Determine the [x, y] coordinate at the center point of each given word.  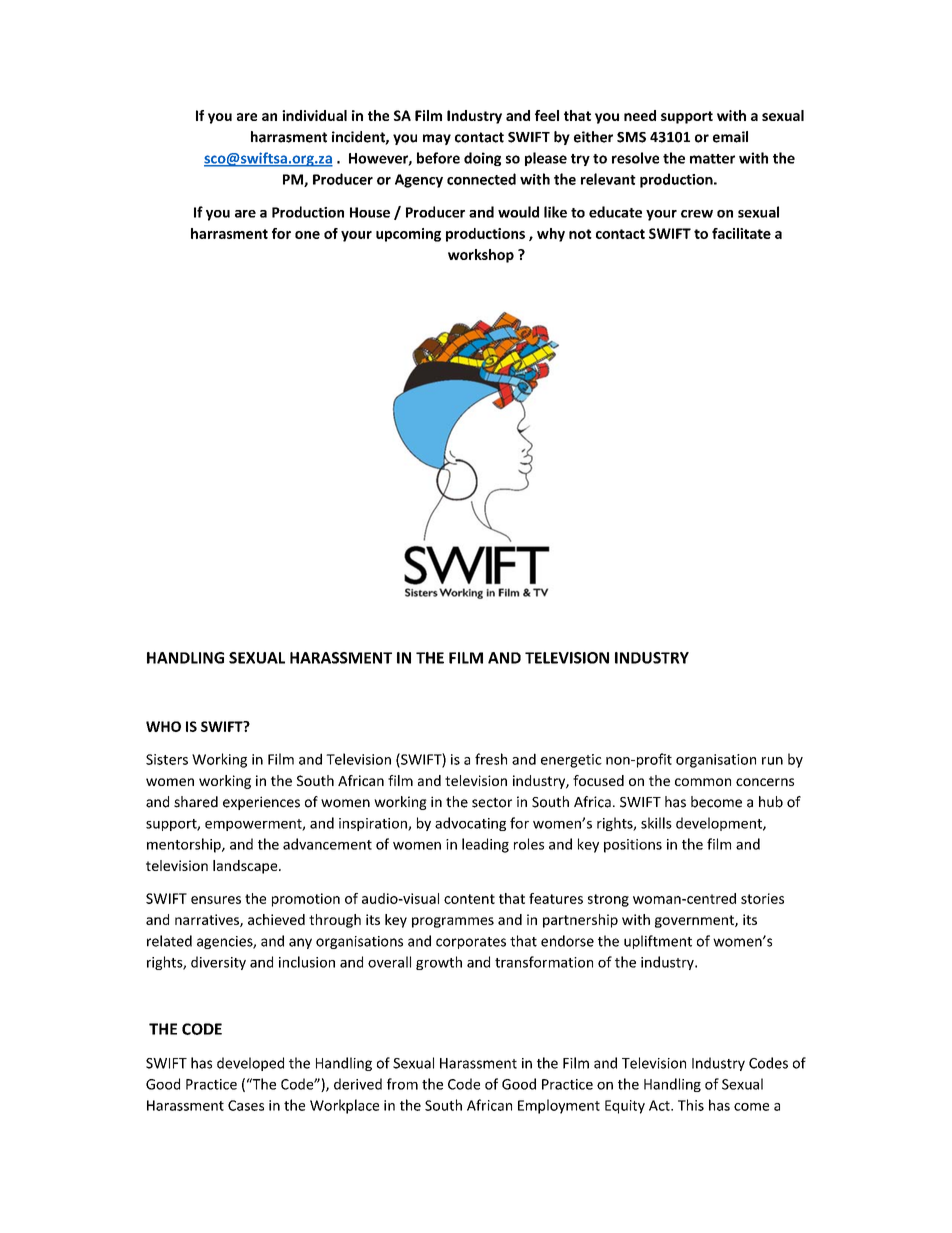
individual [314, 115]
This [691, 1105]
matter [712, 159]
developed [250, 1064]
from [402, 1084]
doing [482, 159]
